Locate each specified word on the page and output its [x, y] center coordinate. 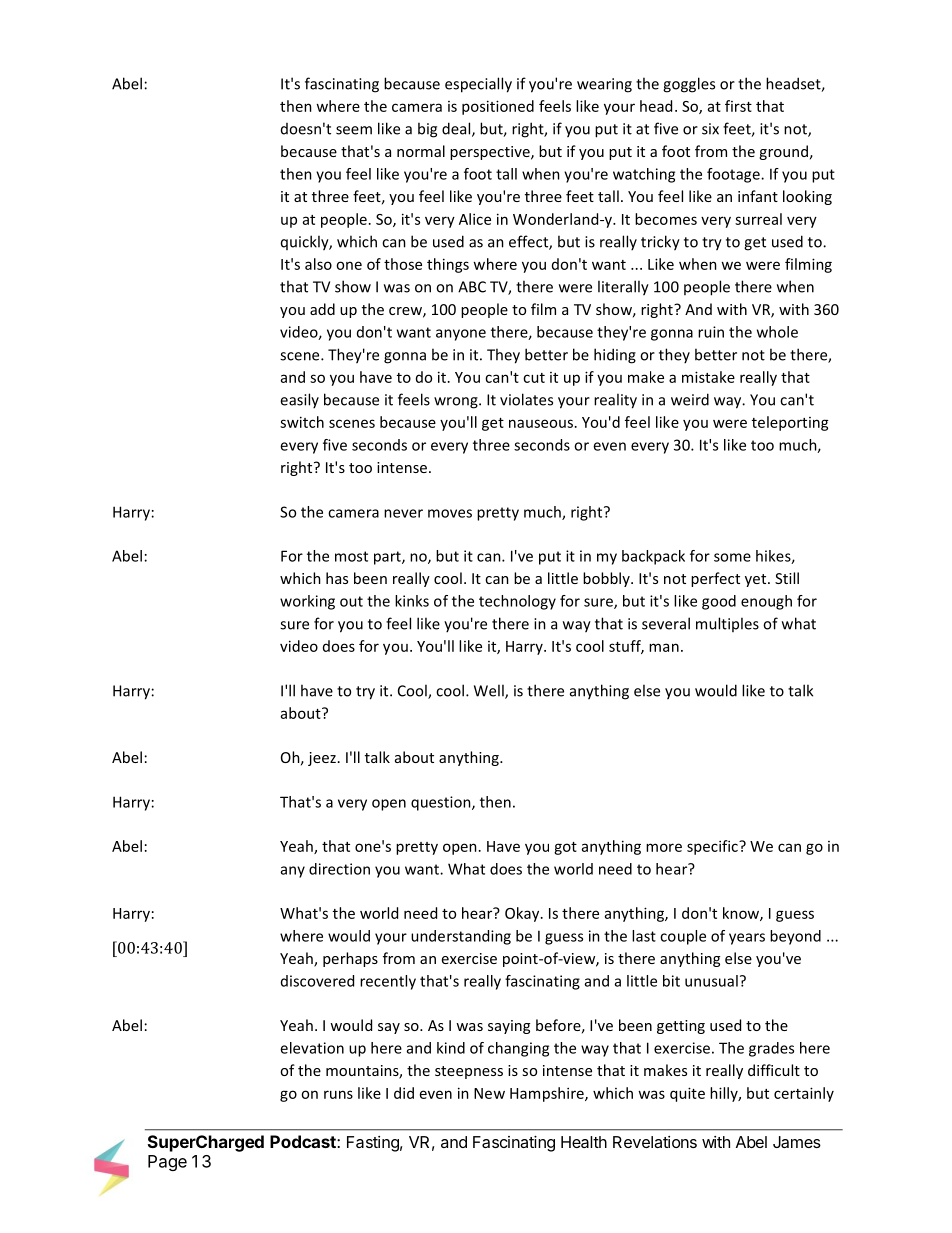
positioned [498, 107]
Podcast [304, 1141]
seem [354, 130]
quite [687, 1094]
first [738, 106]
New [489, 1093]
